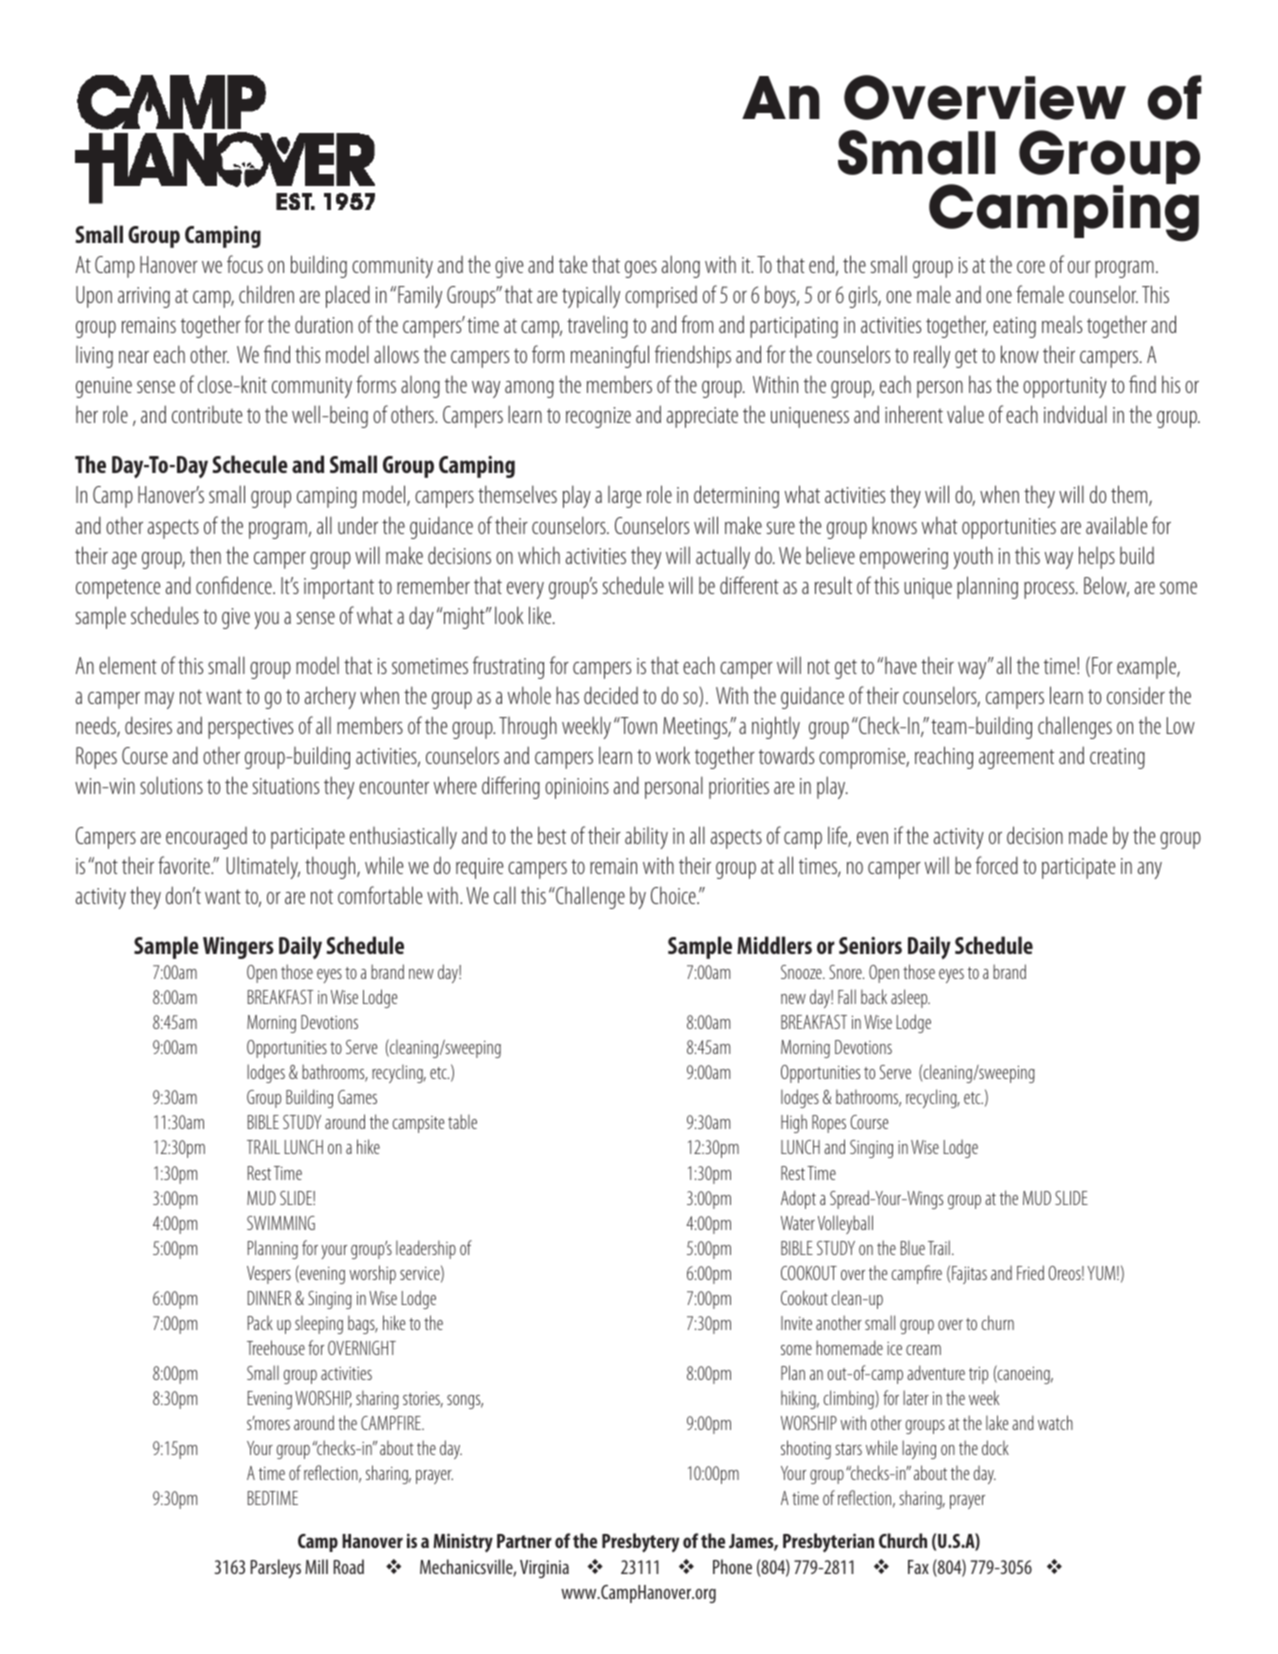 The height and width of the screenshot is (1654, 1278). What do you see at coordinates (1062, 324) in the screenshot?
I see `meals` at bounding box center [1062, 324].
